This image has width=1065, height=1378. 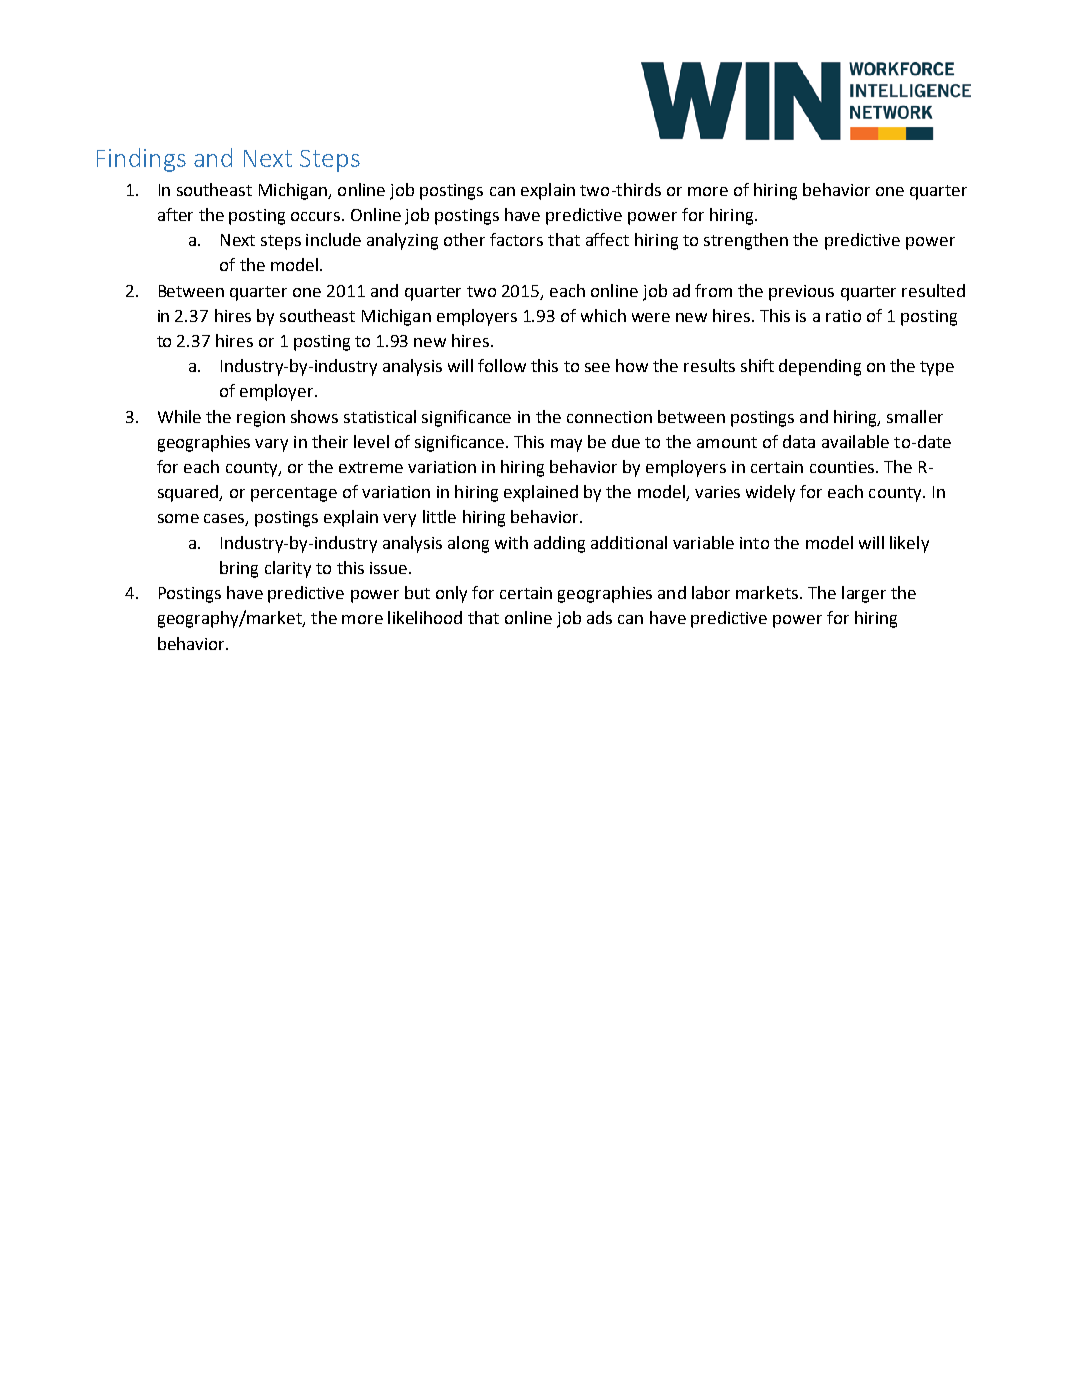 I want to click on depending, so click(x=820, y=367).
